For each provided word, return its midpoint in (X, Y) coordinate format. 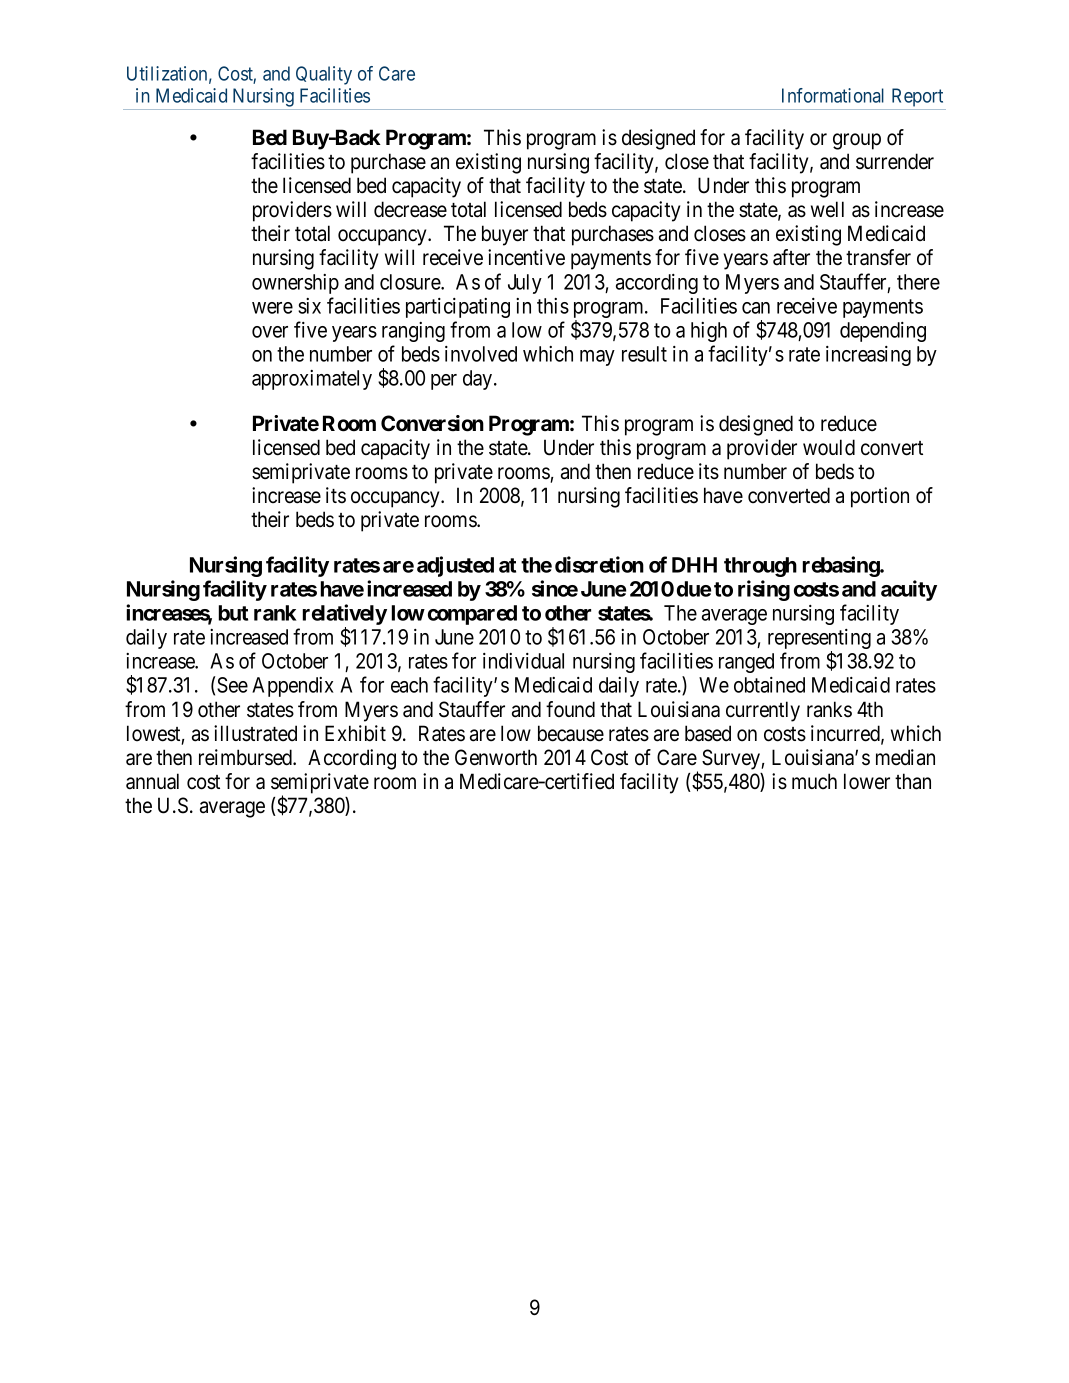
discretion (599, 564)
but (233, 613)
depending (883, 332)
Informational (833, 95)
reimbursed (247, 757)
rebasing (842, 566)
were (272, 308)
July (525, 284)
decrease (410, 209)
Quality (324, 75)
